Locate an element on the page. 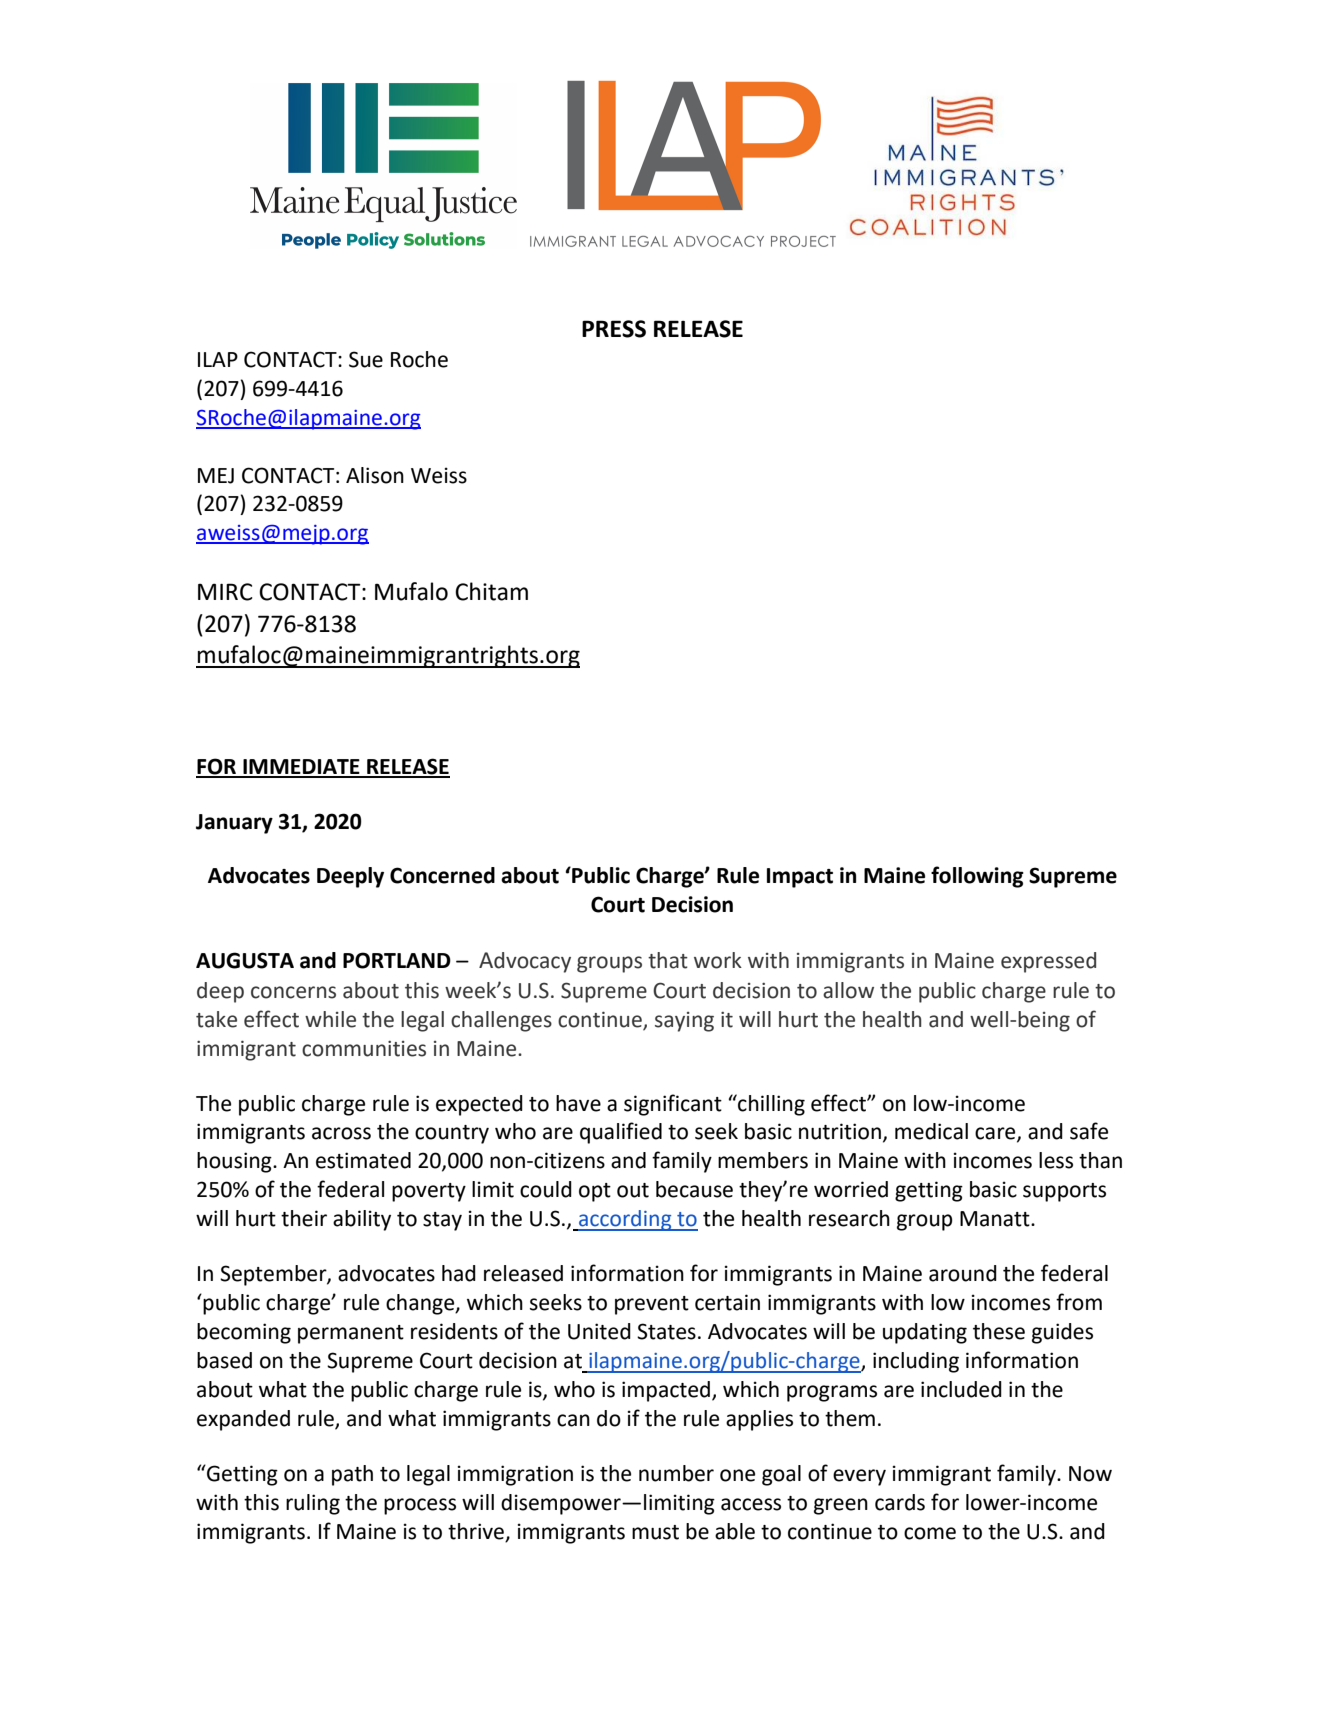  around is located at coordinates (963, 1273).
